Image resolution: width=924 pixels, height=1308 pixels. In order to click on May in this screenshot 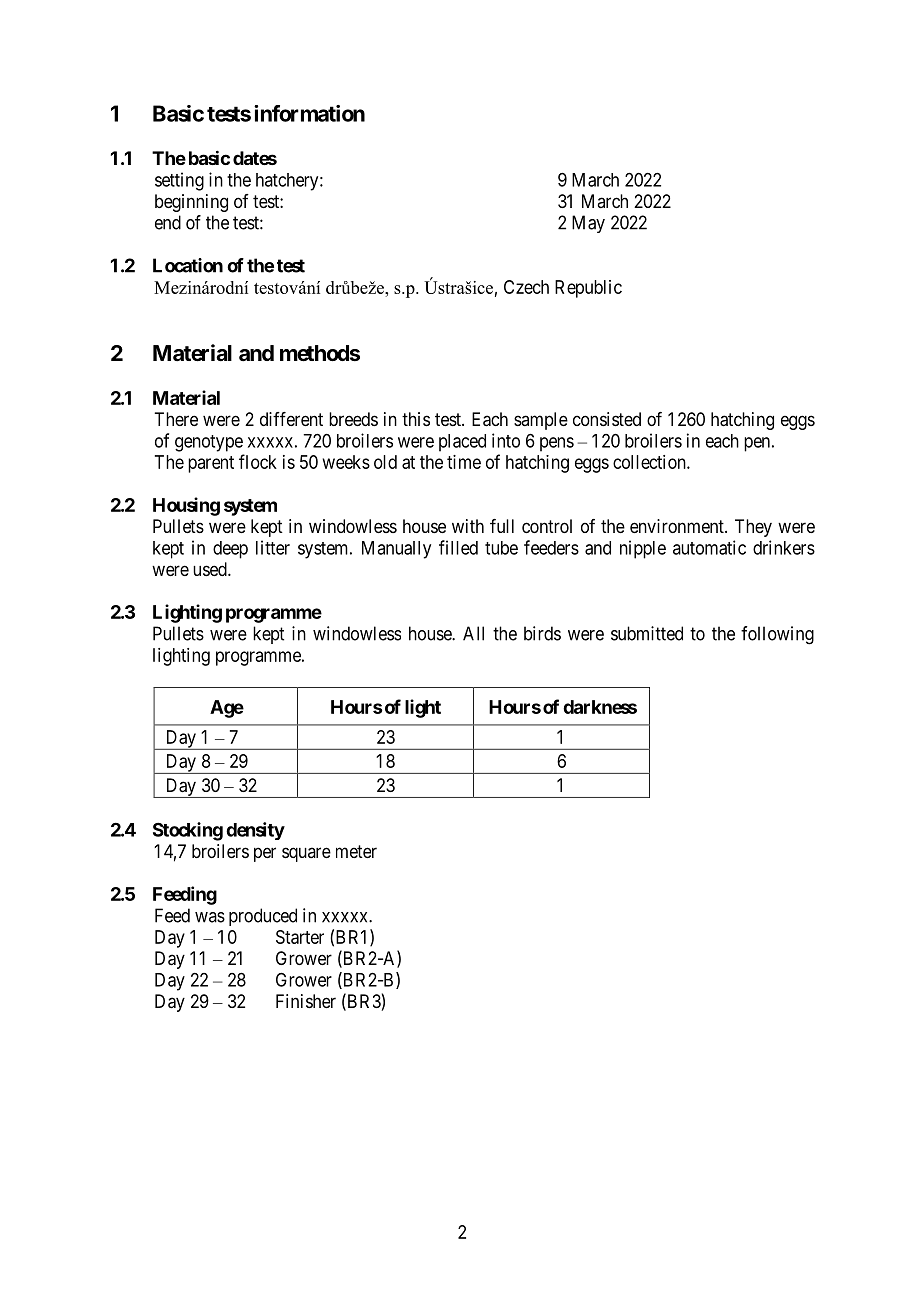, I will do `click(588, 224)`.
